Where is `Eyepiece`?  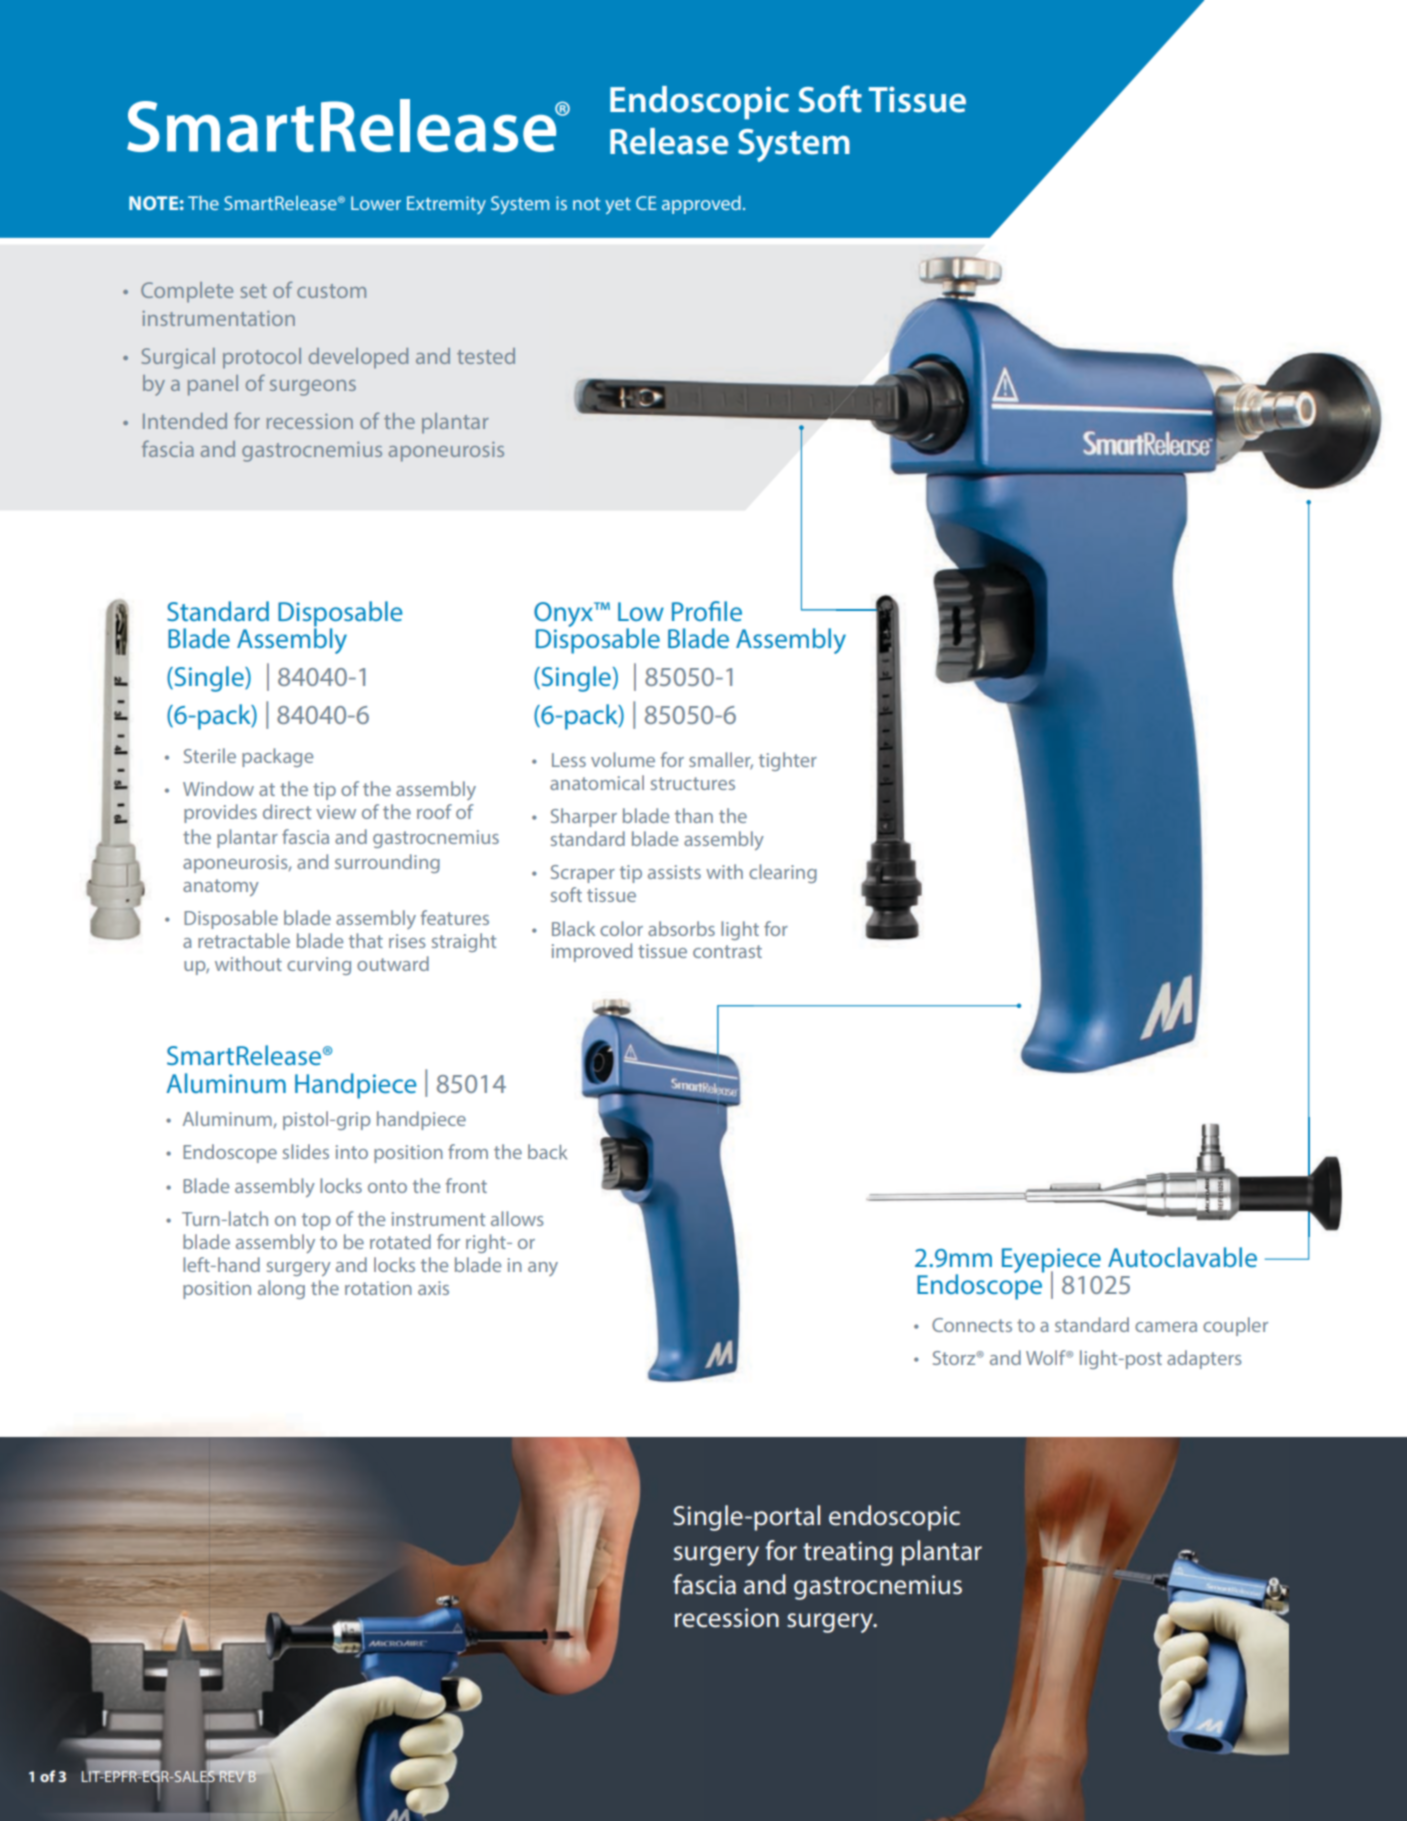 Eyepiece is located at coordinates (1051, 1261).
